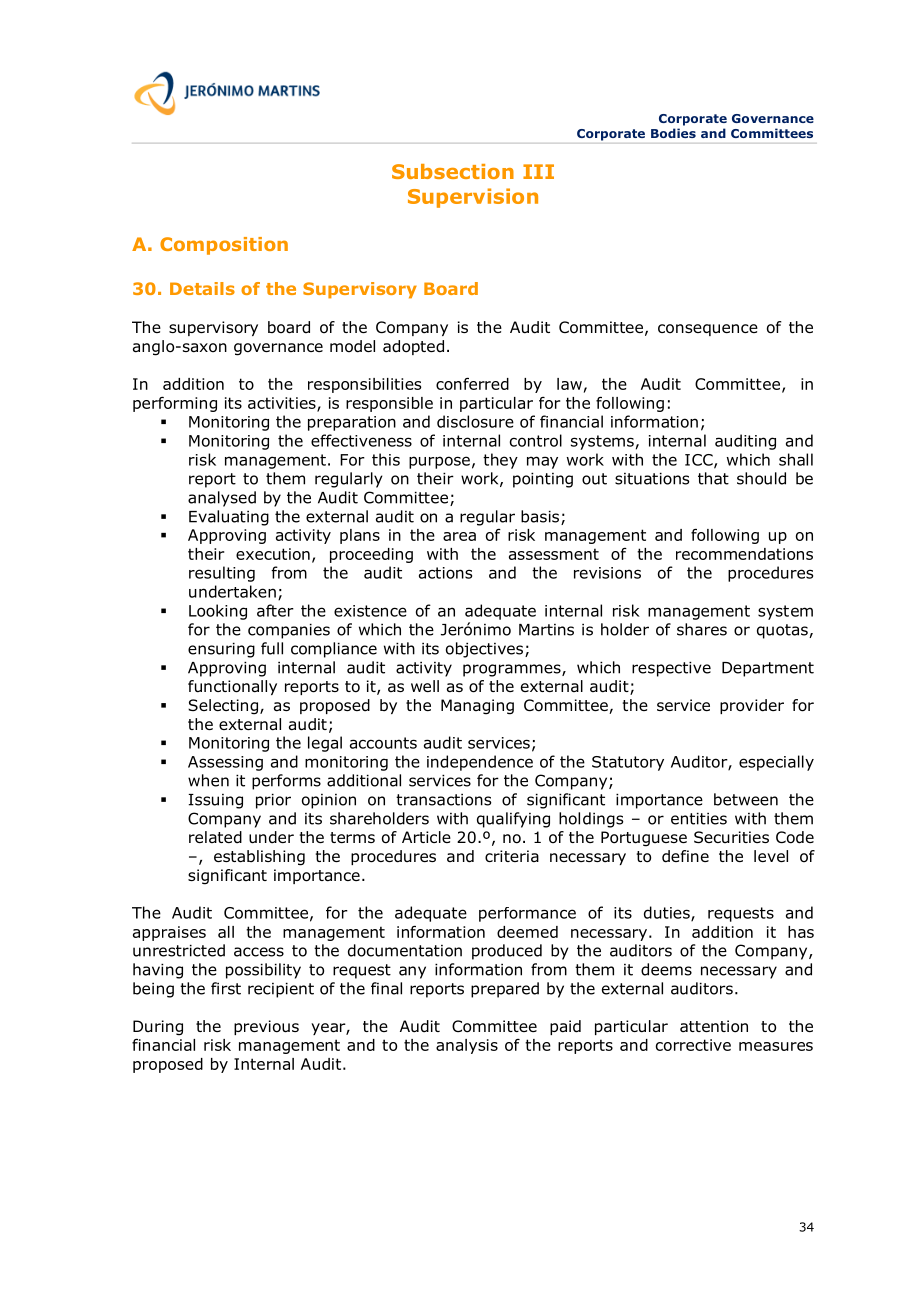 The width and height of the screenshot is (924, 1308). Describe the element at coordinates (222, 574) in the screenshot. I see `resulting` at that location.
